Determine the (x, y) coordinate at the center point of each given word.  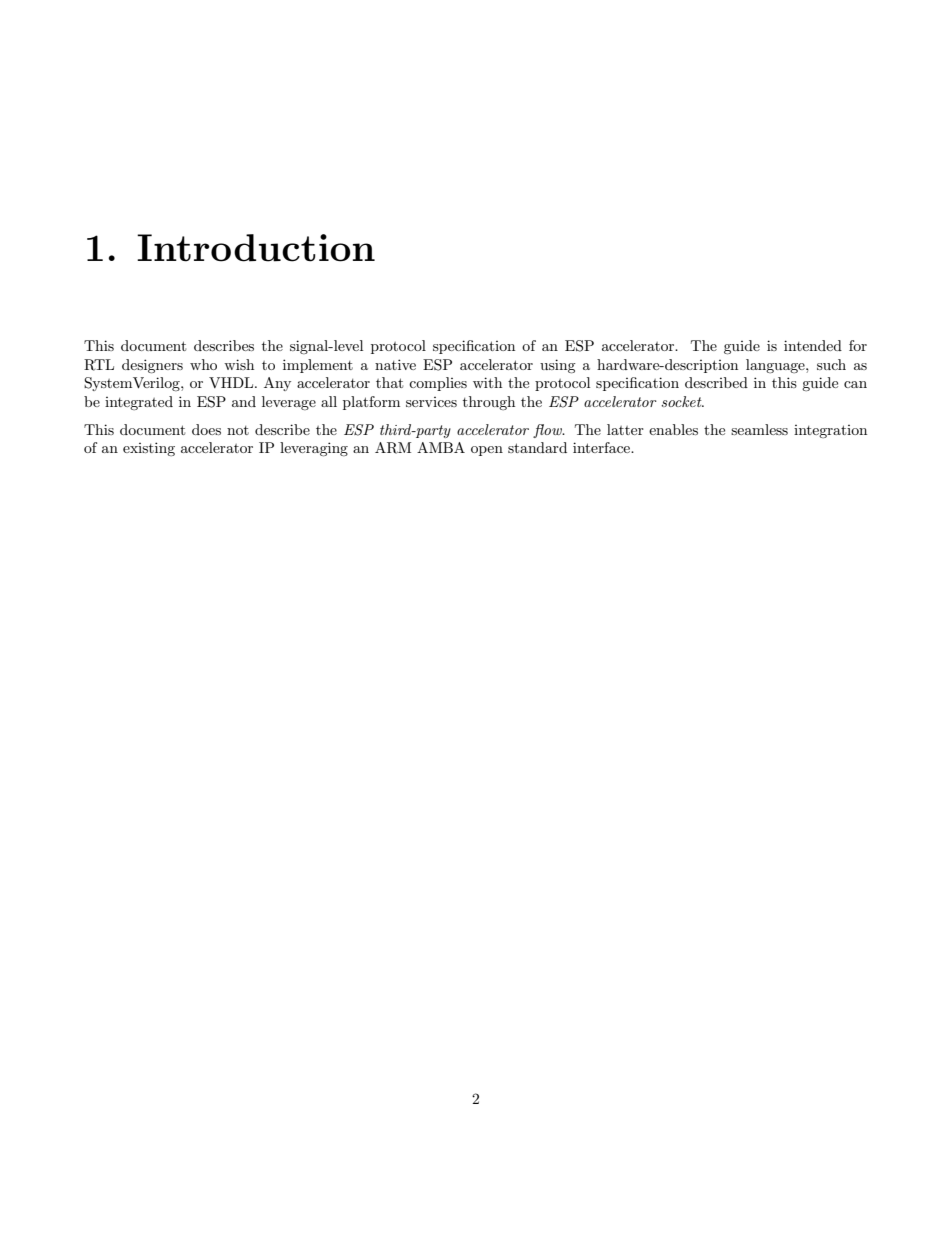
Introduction (256, 248)
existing (149, 449)
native (395, 364)
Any (277, 384)
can (855, 384)
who (203, 364)
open (487, 451)
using (558, 366)
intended (813, 345)
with (487, 382)
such (831, 364)
